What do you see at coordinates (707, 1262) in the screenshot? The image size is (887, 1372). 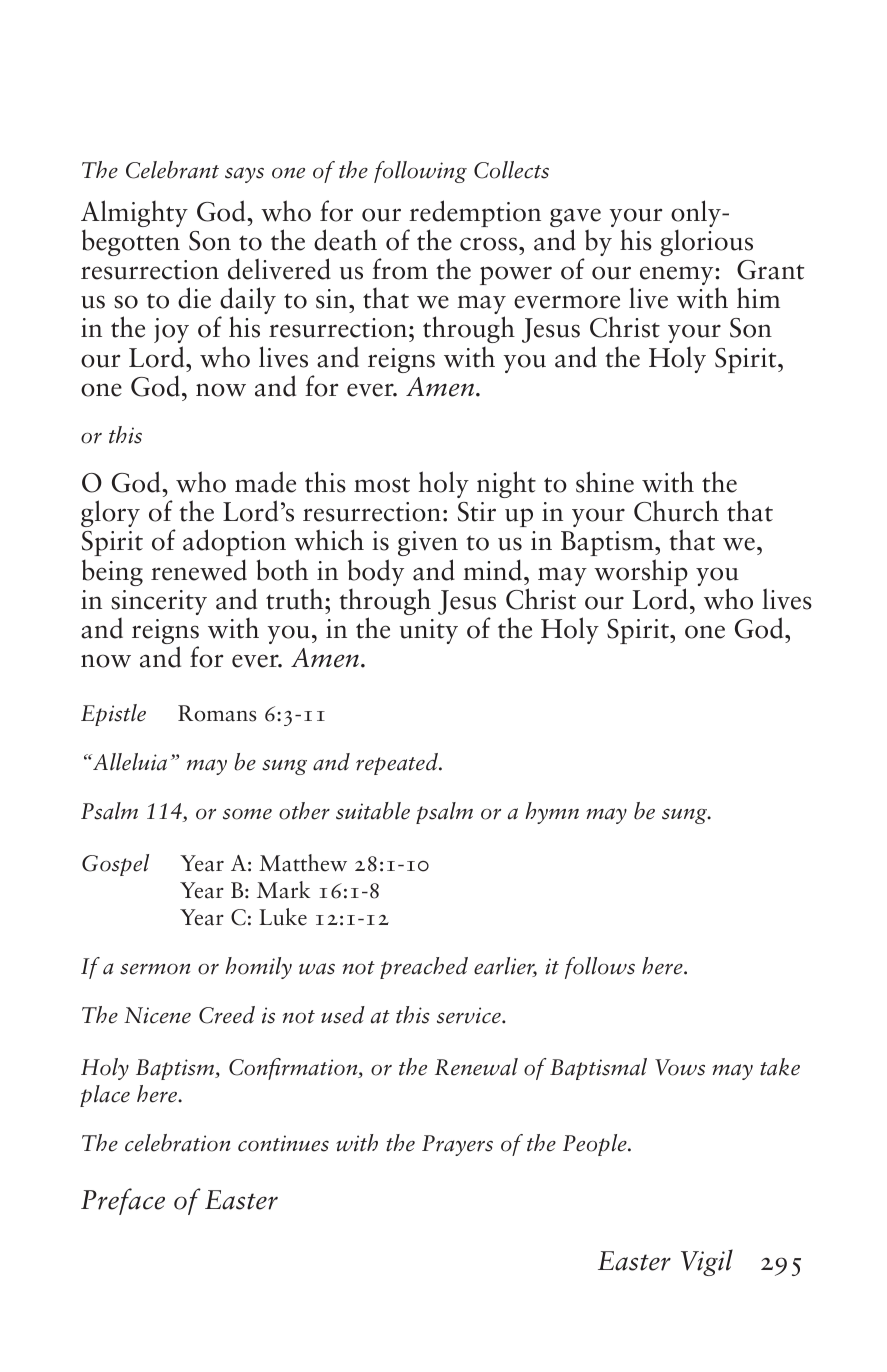 I see `Vigil` at bounding box center [707, 1262].
